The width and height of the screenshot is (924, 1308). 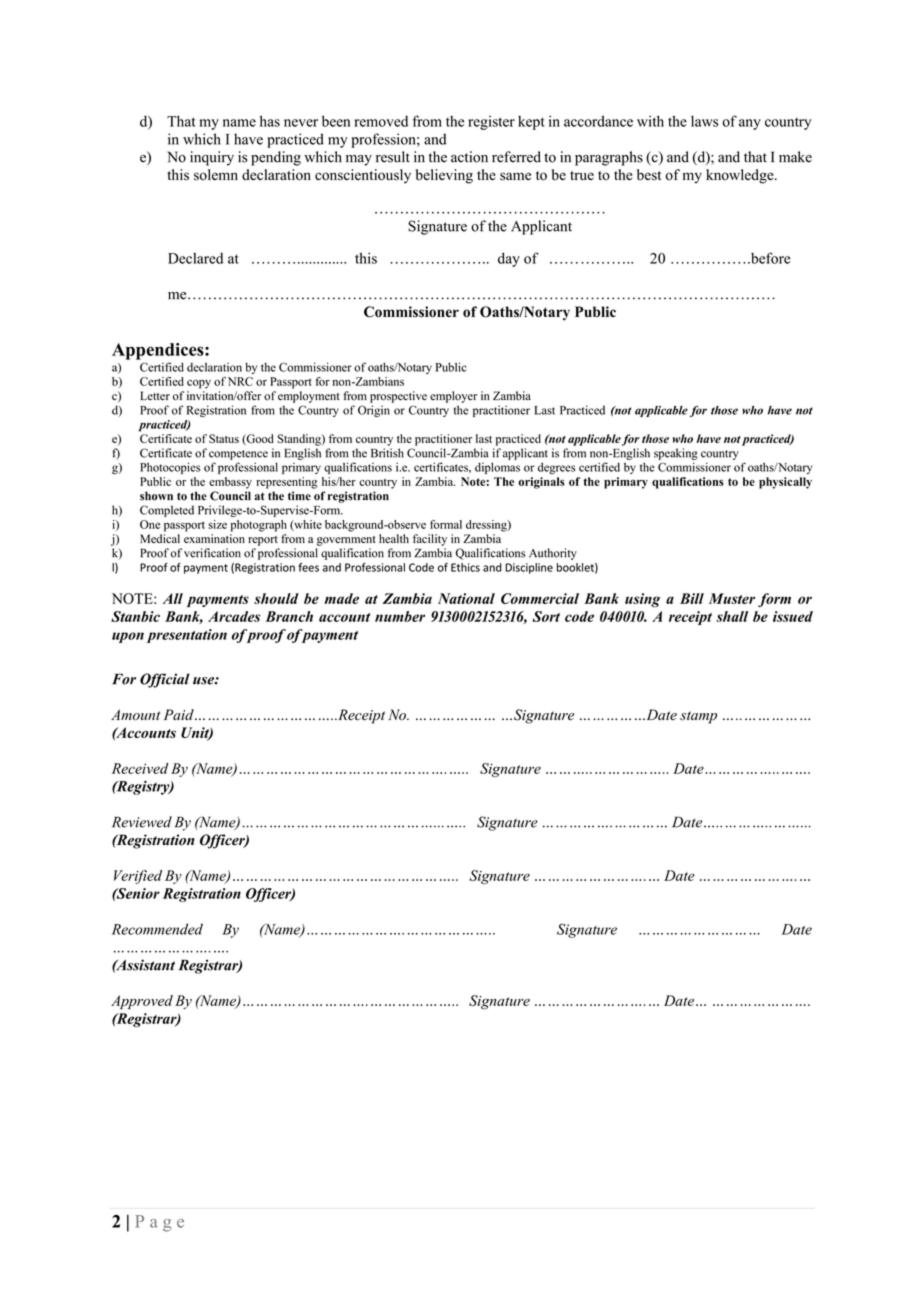 What do you see at coordinates (469, 157) in the screenshot?
I see `action` at bounding box center [469, 157].
